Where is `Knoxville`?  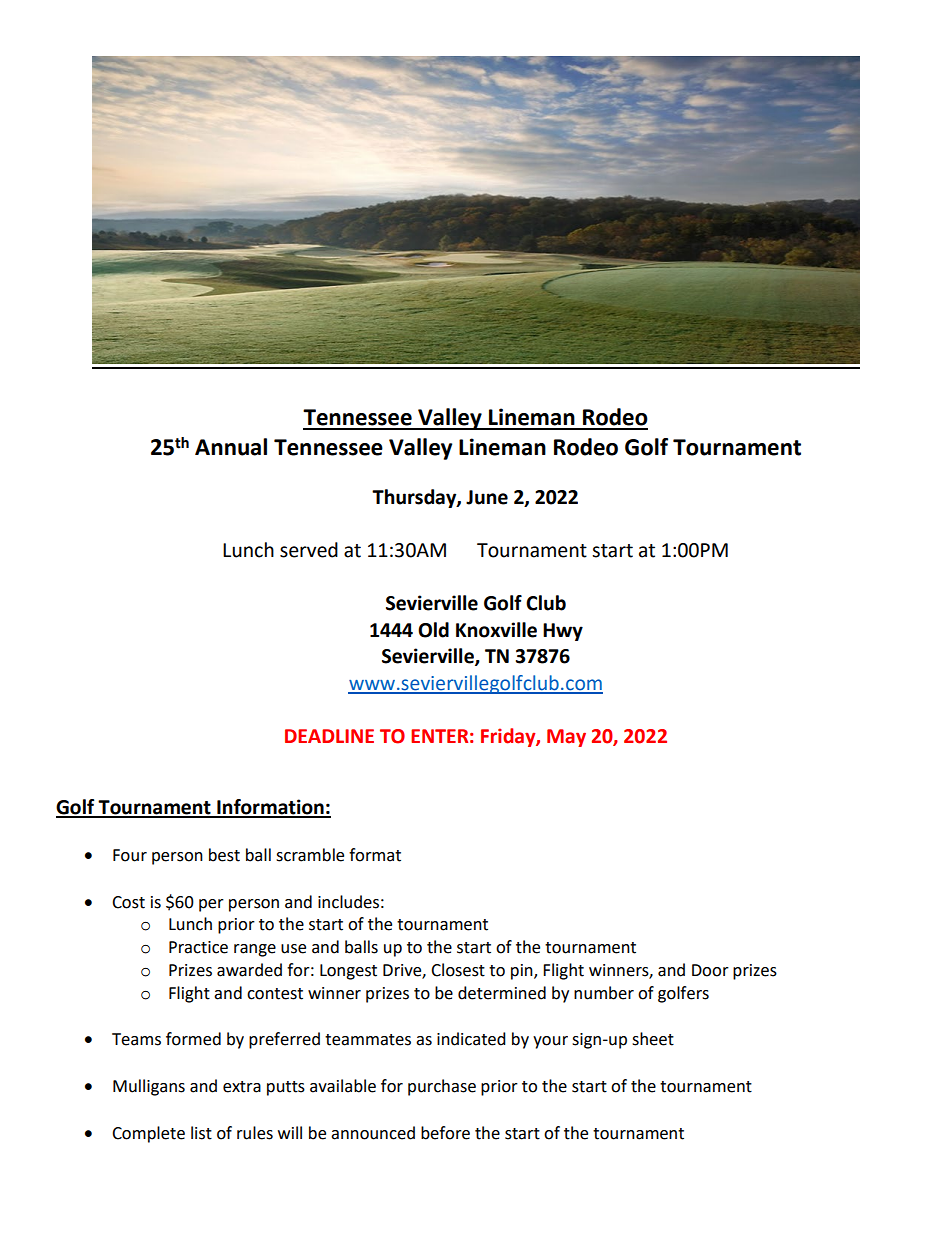 Knoxville is located at coordinates (496, 630).
